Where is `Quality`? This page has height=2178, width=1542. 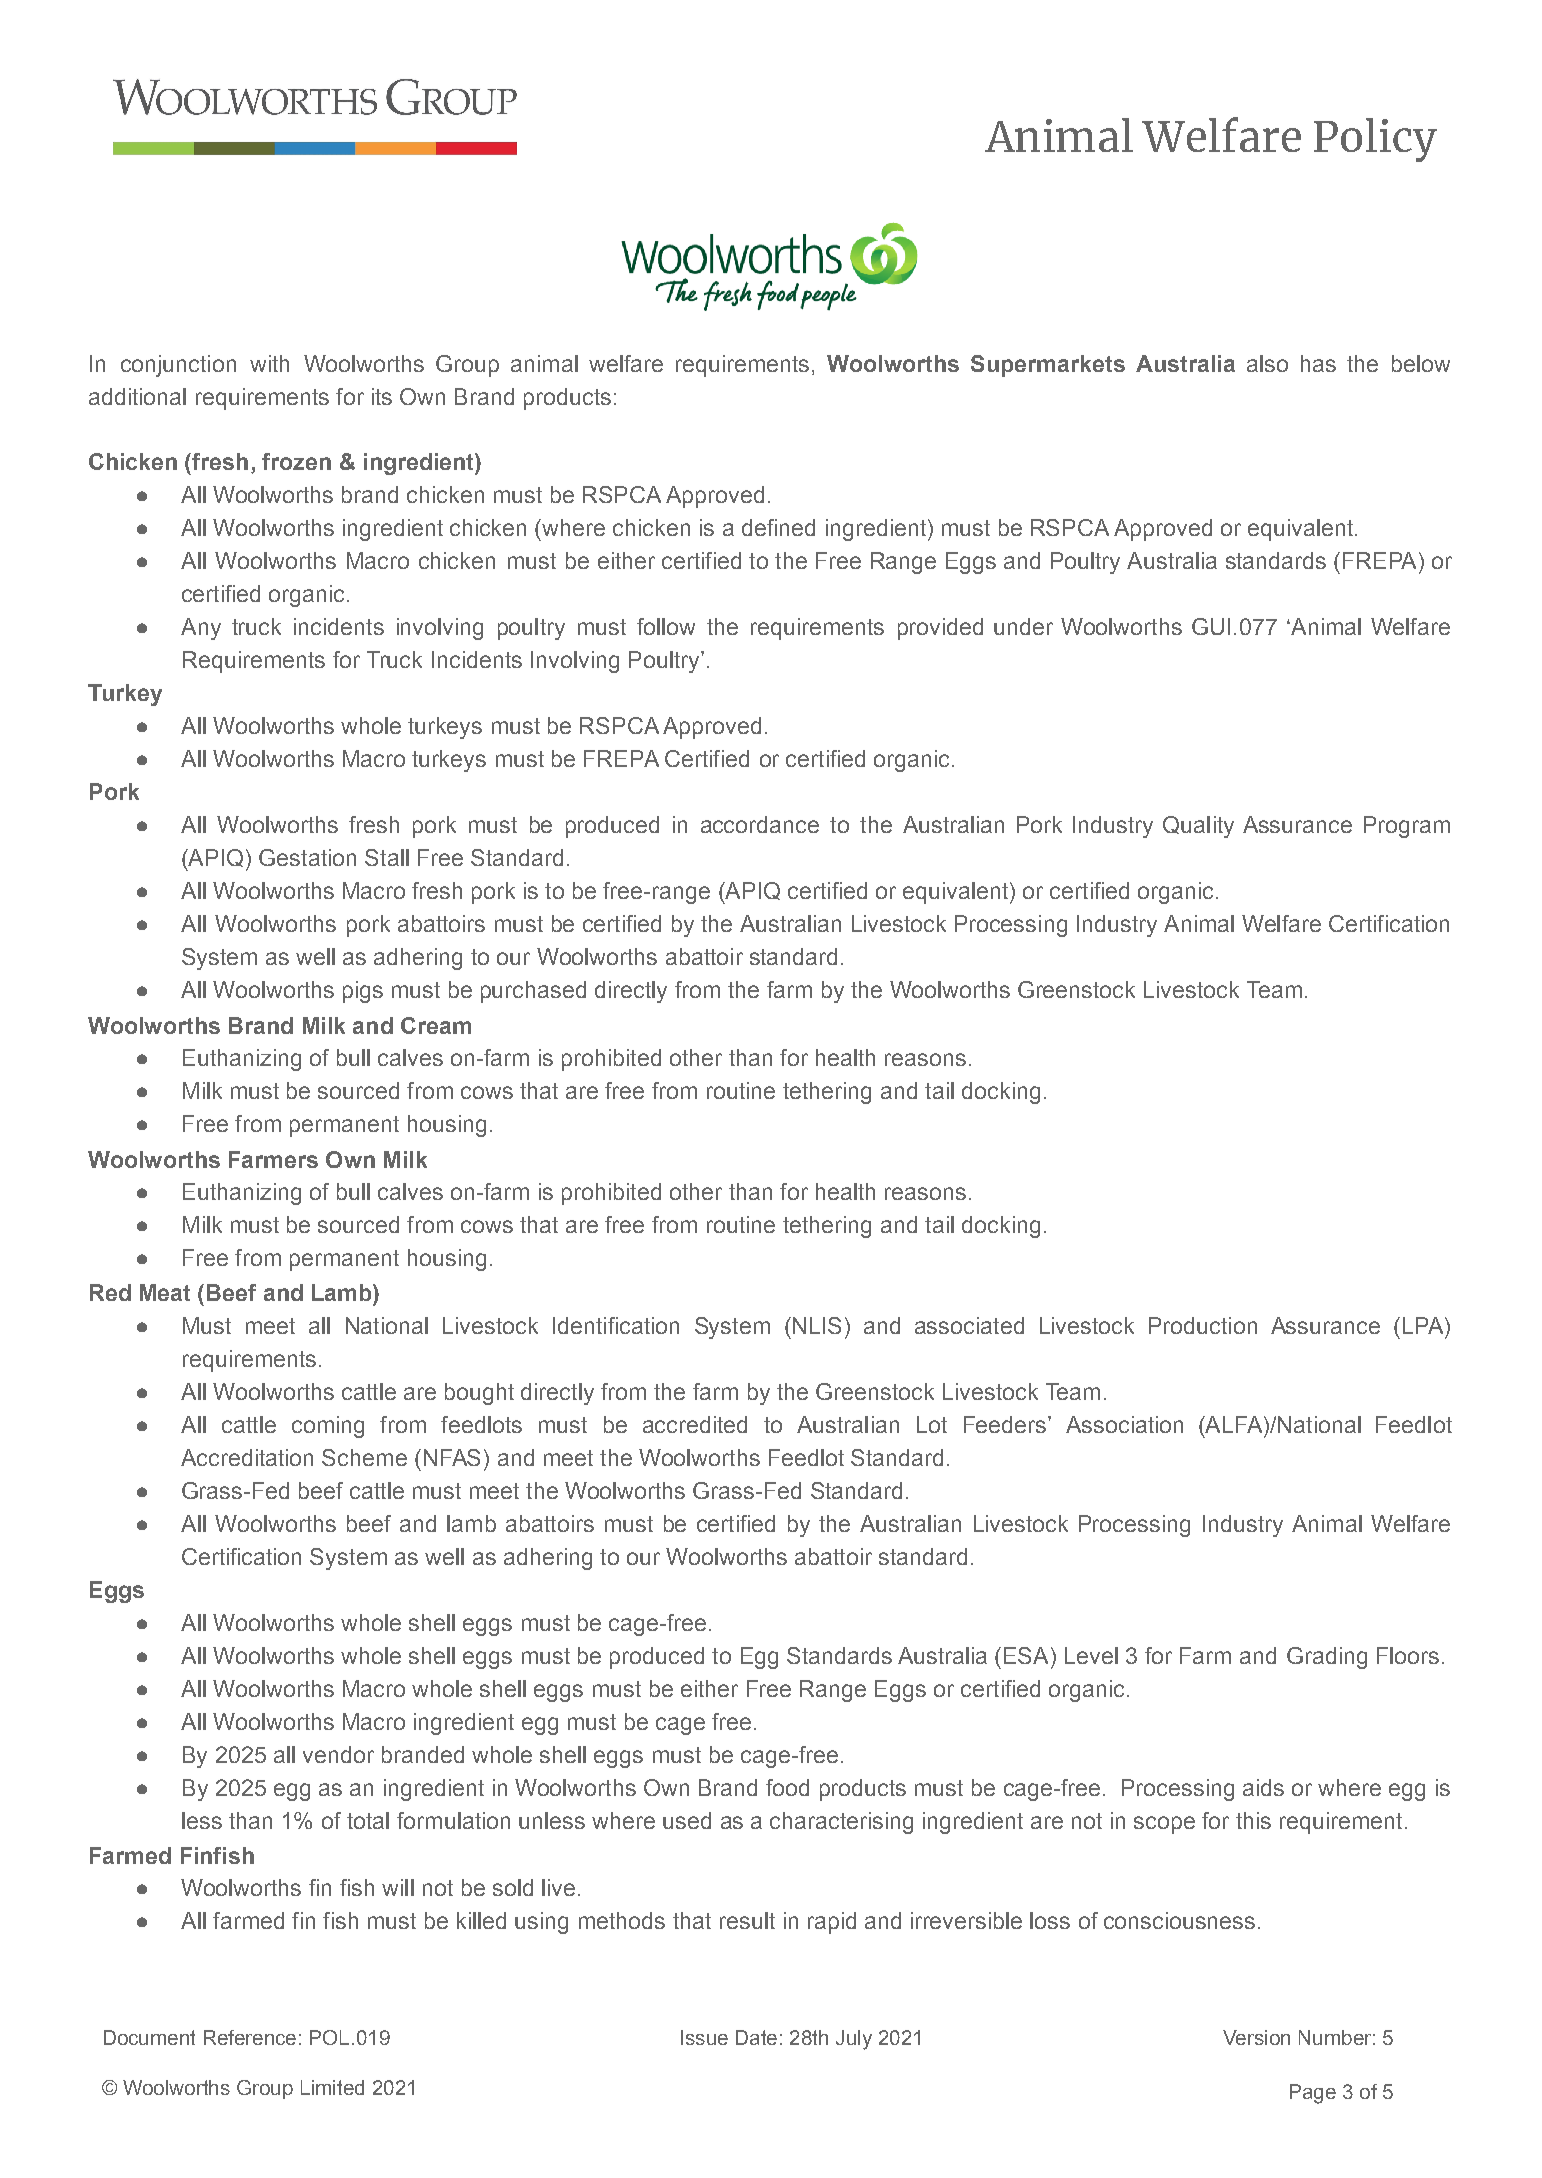 Quality is located at coordinates (1198, 827).
